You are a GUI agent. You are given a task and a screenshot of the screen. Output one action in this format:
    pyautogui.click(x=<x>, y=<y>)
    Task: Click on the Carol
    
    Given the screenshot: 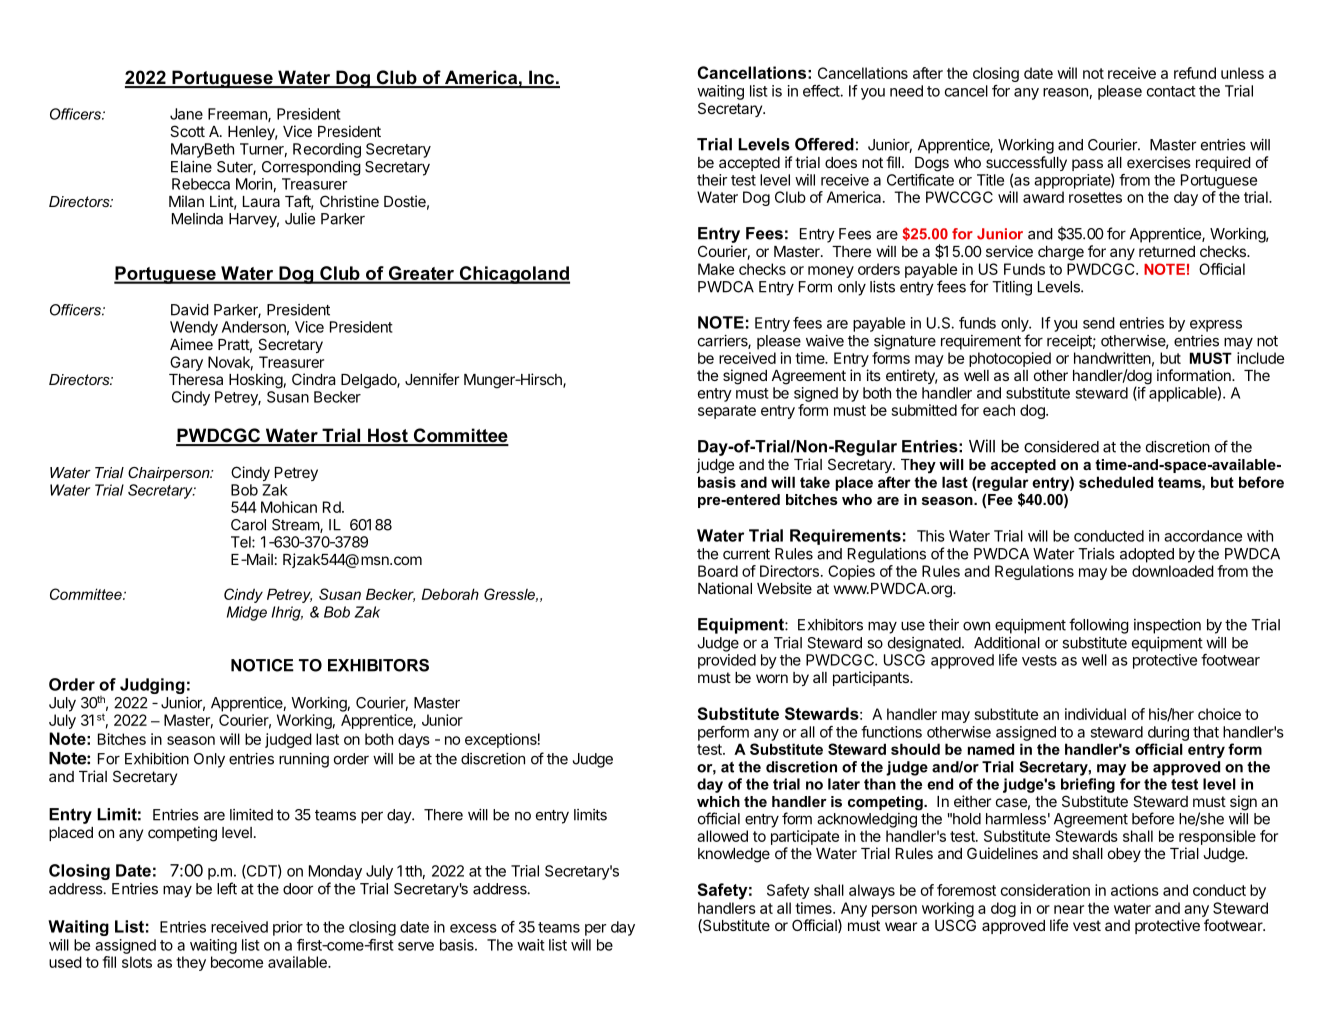 What is the action you would take?
    pyautogui.click(x=248, y=525)
